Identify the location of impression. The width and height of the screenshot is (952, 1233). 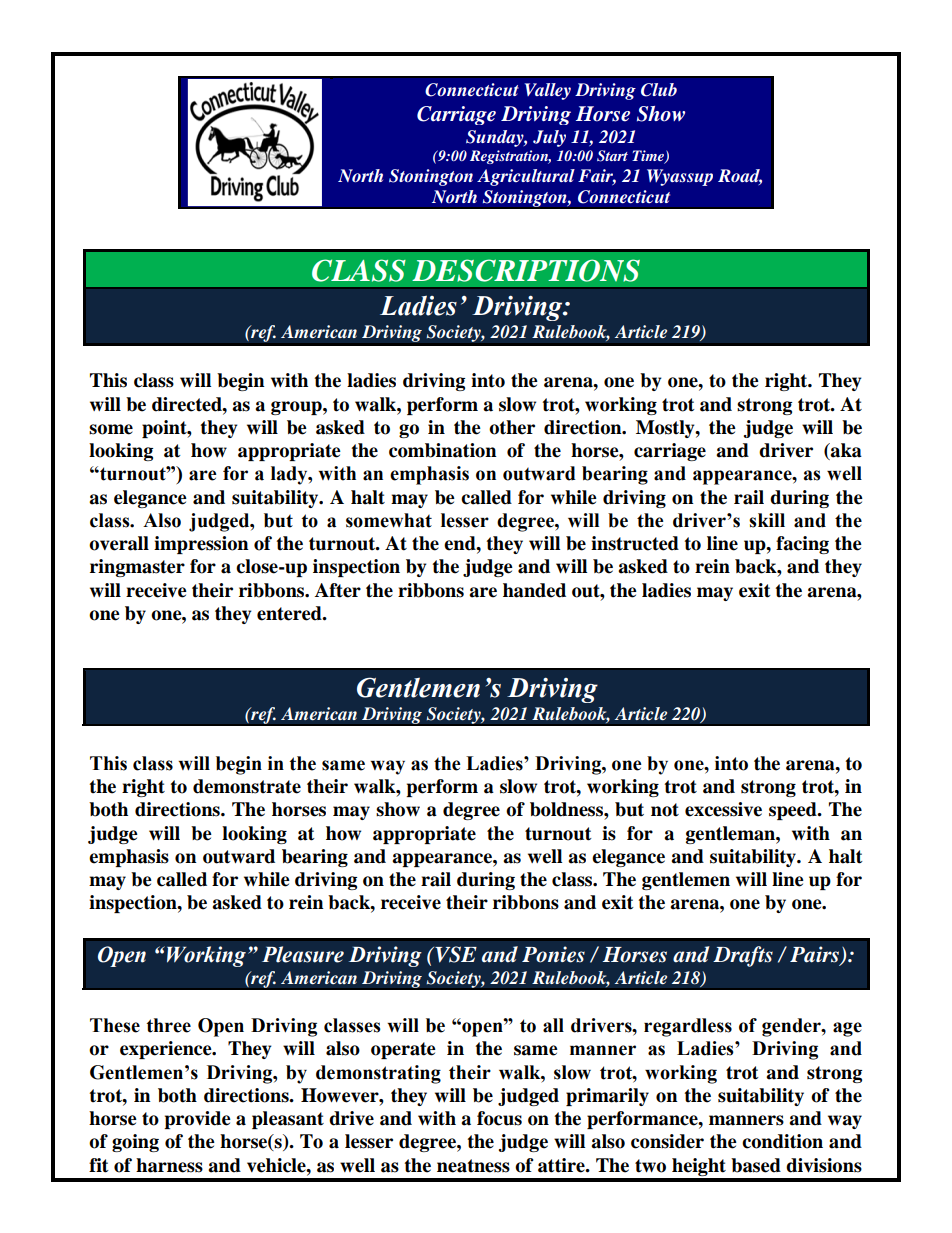
(201, 545).
